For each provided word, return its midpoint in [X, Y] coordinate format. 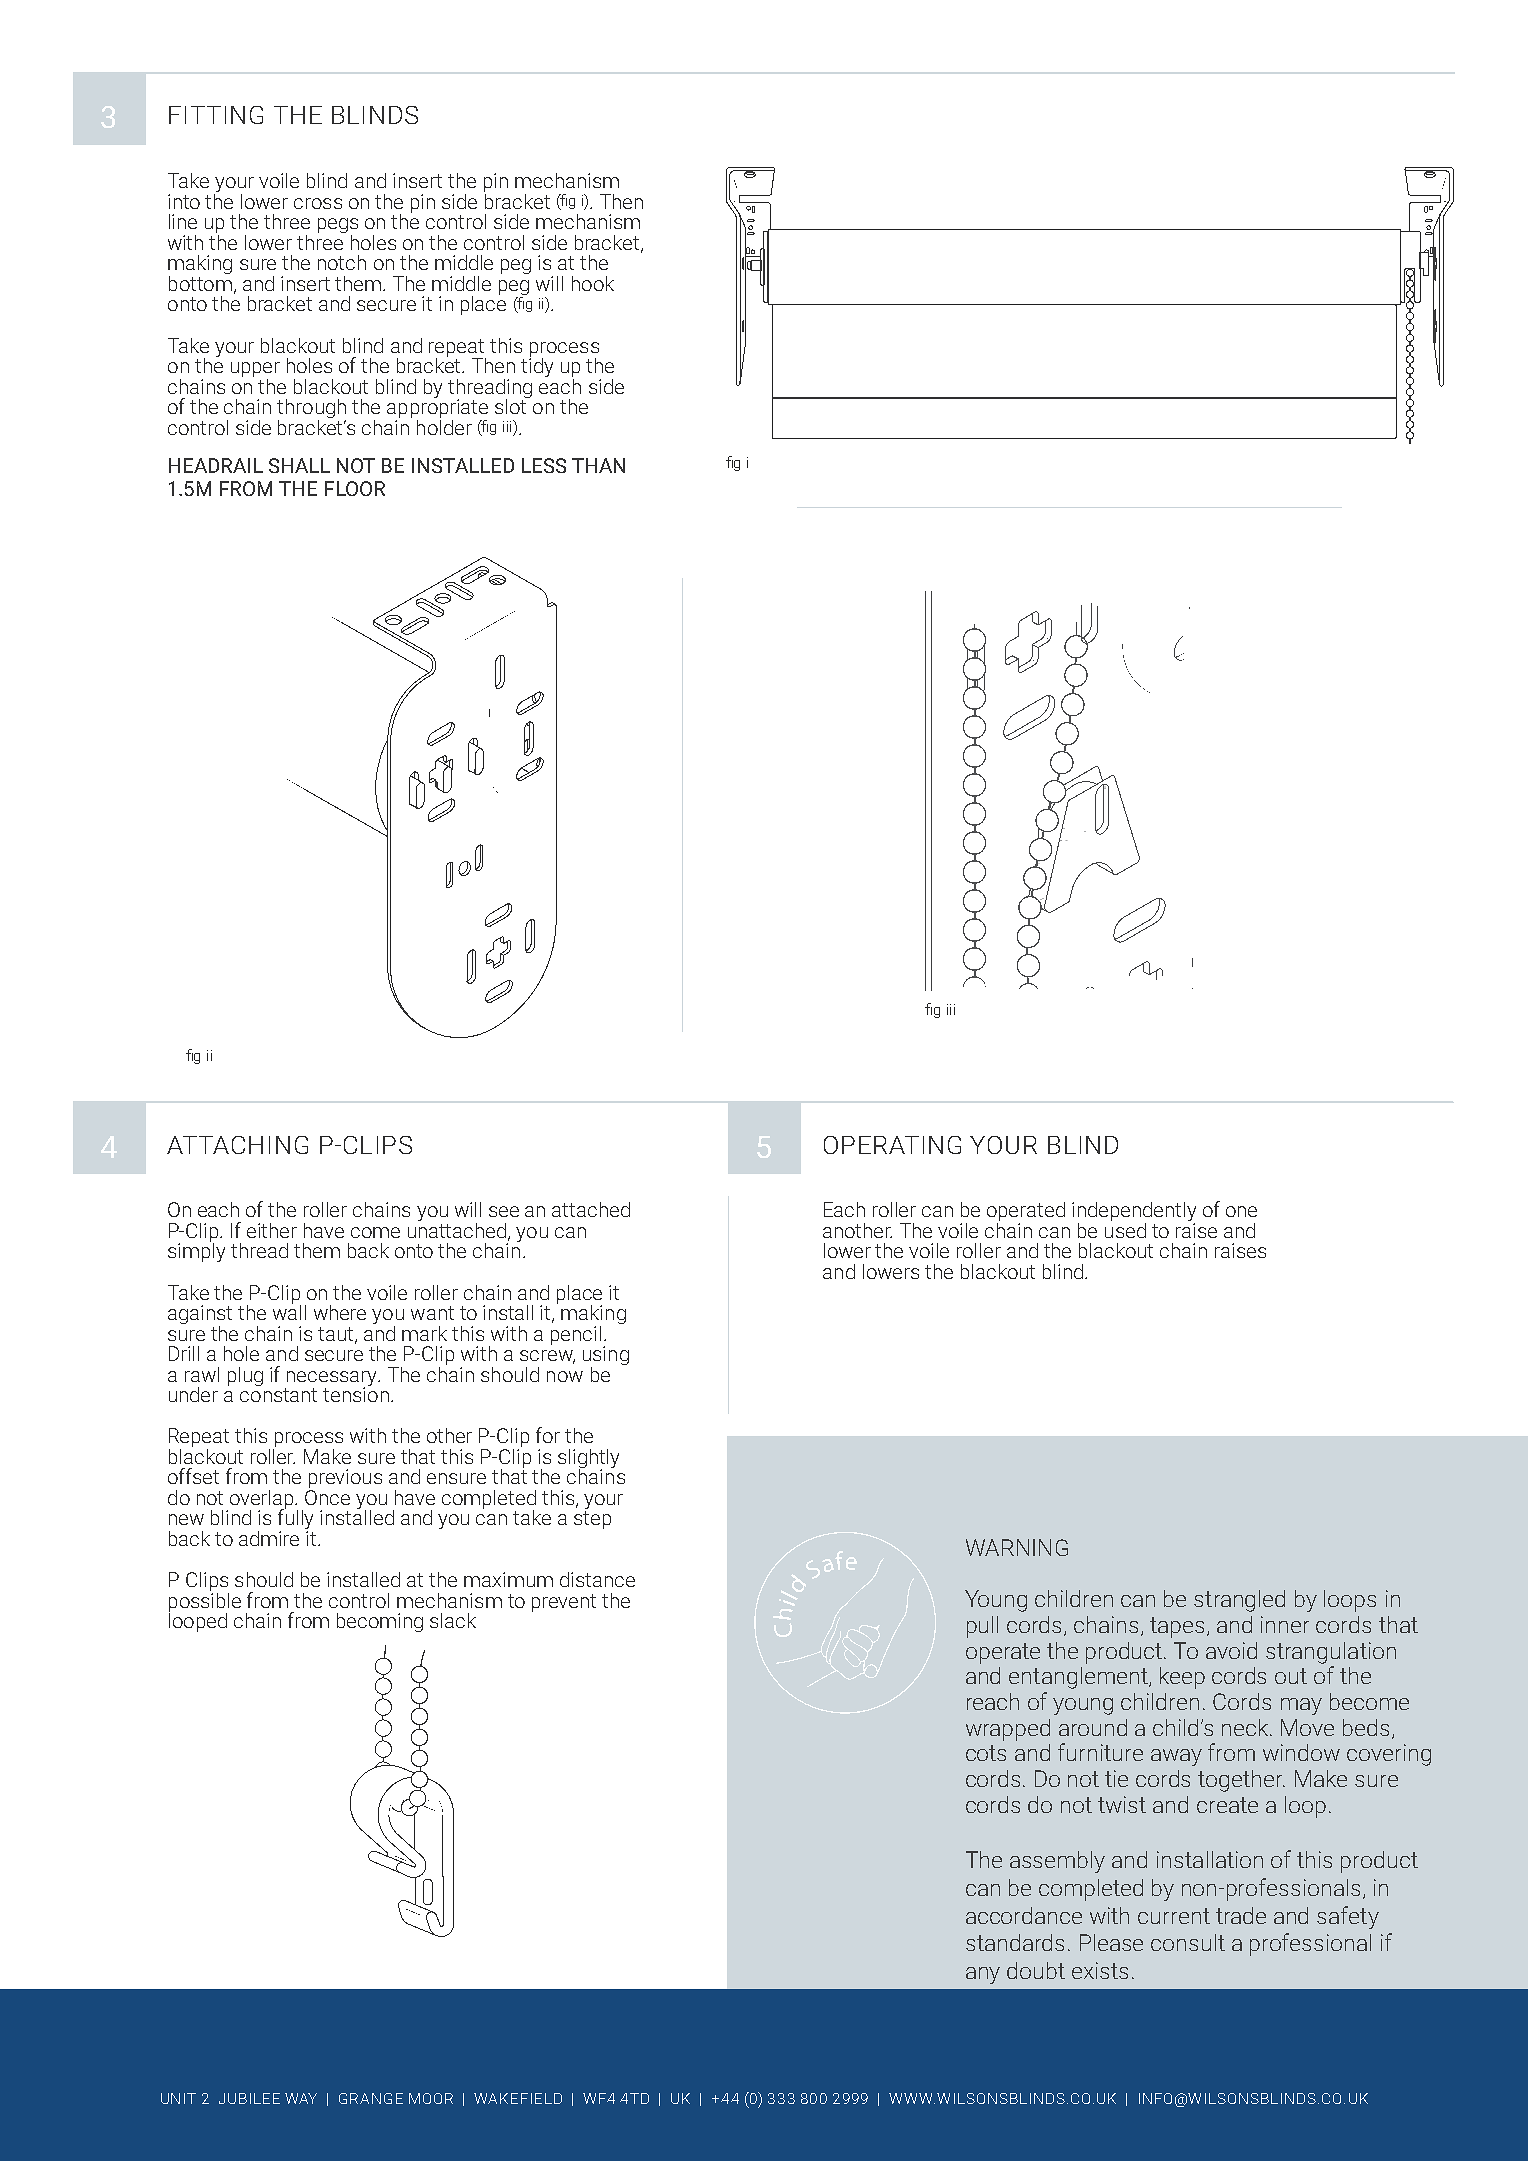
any [983, 1975]
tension [356, 1393]
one [1241, 1211]
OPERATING [892, 1145]
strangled [1239, 1601]
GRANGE [371, 2098]
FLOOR [355, 488]
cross [318, 203]
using [606, 1357]
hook [593, 283]
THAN [598, 465]
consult [1188, 1942]
